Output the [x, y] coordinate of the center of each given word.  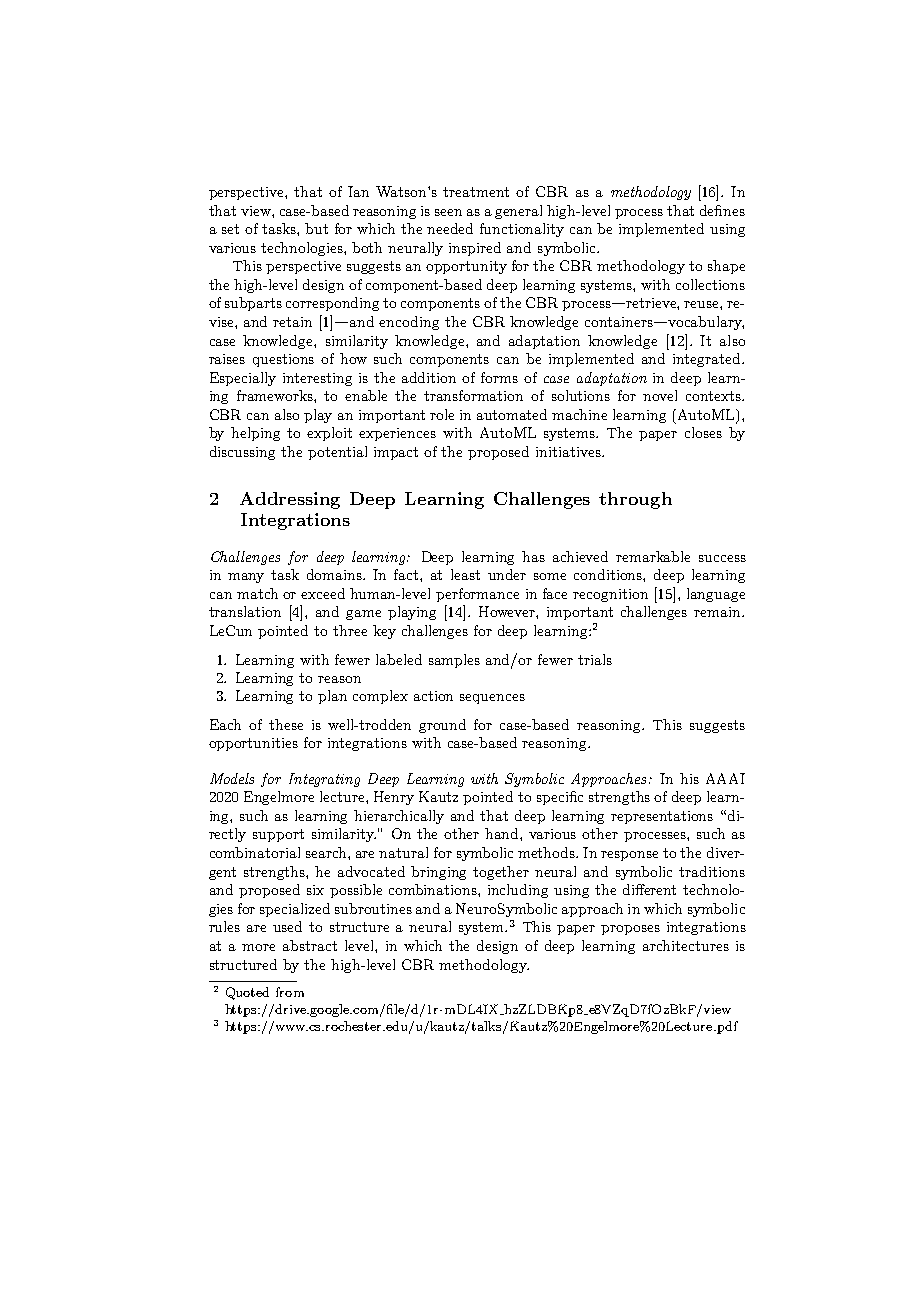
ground [442, 726]
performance [477, 595]
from [290, 992]
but [316, 228]
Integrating [324, 780]
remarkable [653, 556]
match [257, 593]
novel [660, 395]
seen [448, 212]
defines [722, 210]
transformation [473, 395]
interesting [317, 379]
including [518, 891]
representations [662, 817]
